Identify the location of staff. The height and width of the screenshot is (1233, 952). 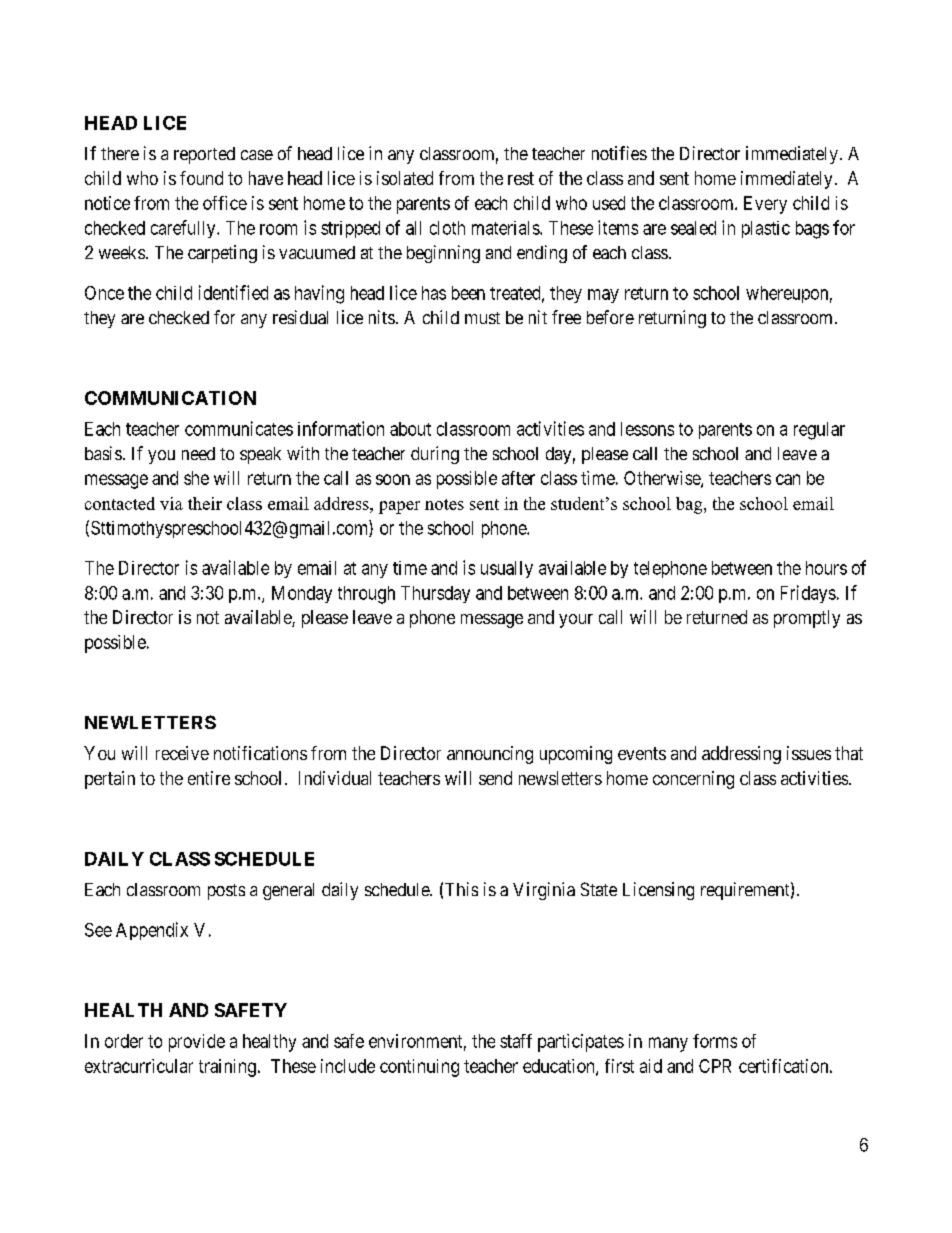
(516, 1041).
